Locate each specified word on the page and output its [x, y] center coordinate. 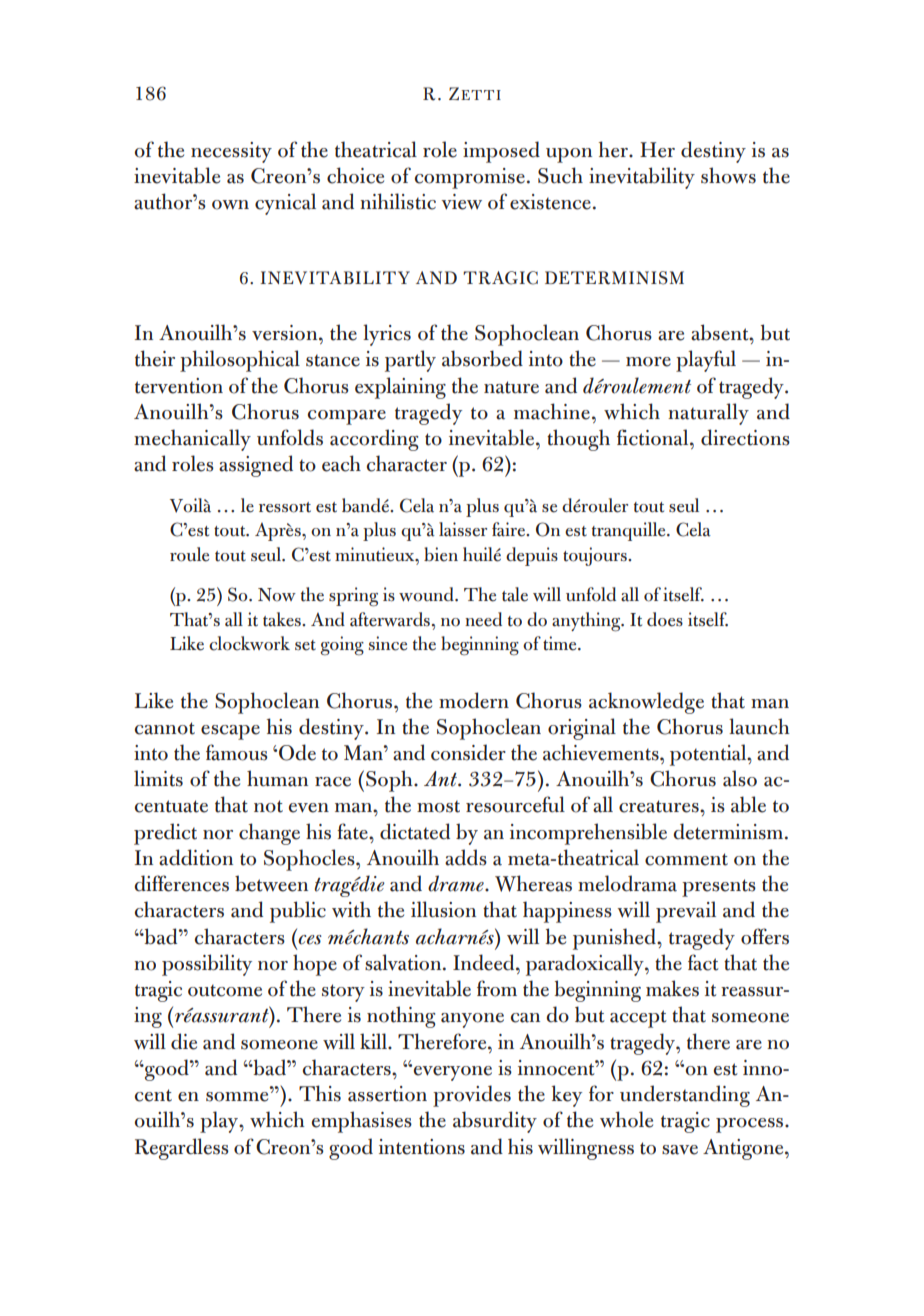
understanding [685, 1096]
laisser [463, 529]
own [230, 205]
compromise [470, 178]
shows [728, 175]
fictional [654, 437]
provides [472, 1096]
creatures [660, 806]
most [438, 806]
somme [237, 1097]
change [269, 834]
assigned [256, 466]
